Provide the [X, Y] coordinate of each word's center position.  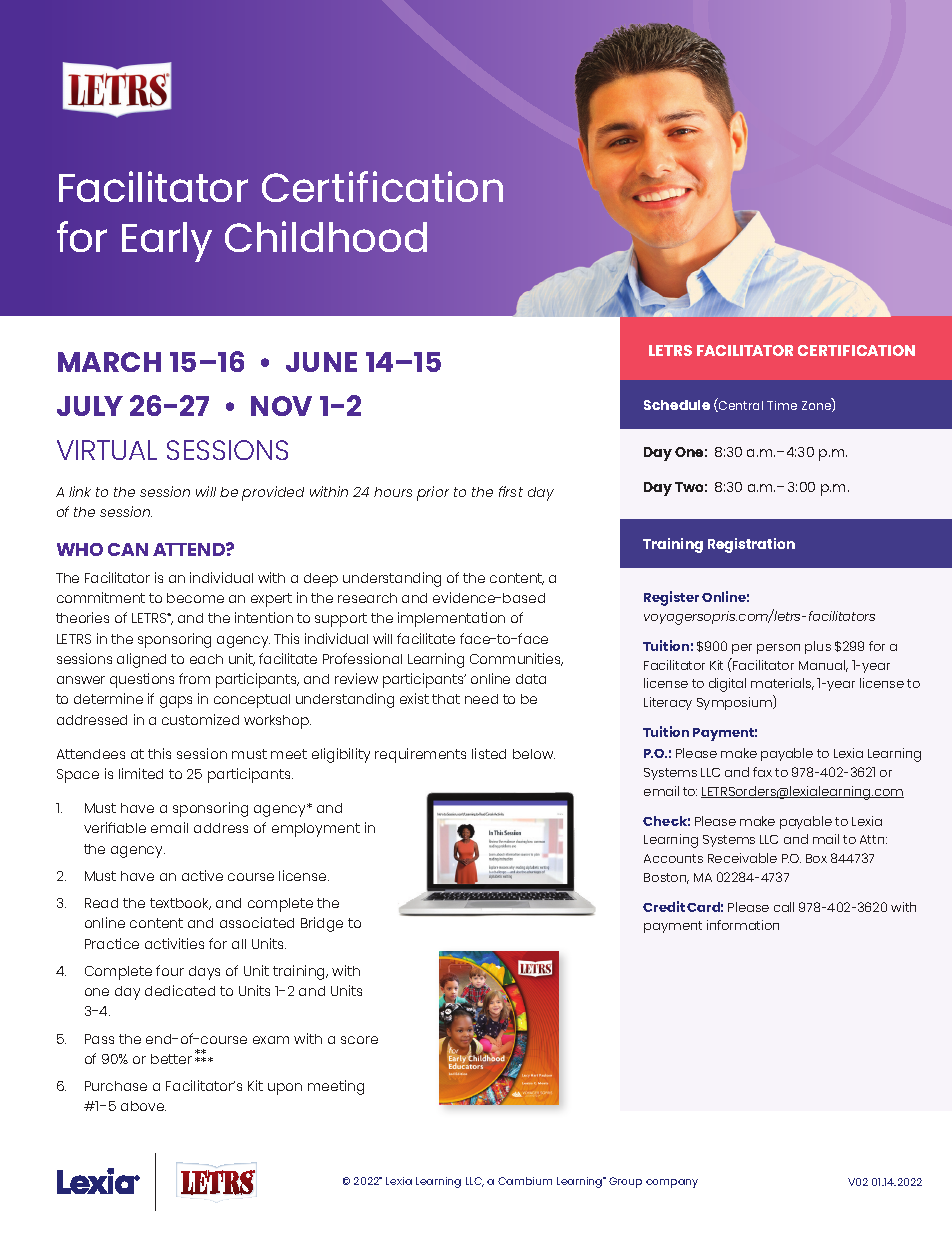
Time [782, 405]
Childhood [326, 236]
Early [167, 242]
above [143, 1106]
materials [782, 684]
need [481, 699]
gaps [176, 702]
